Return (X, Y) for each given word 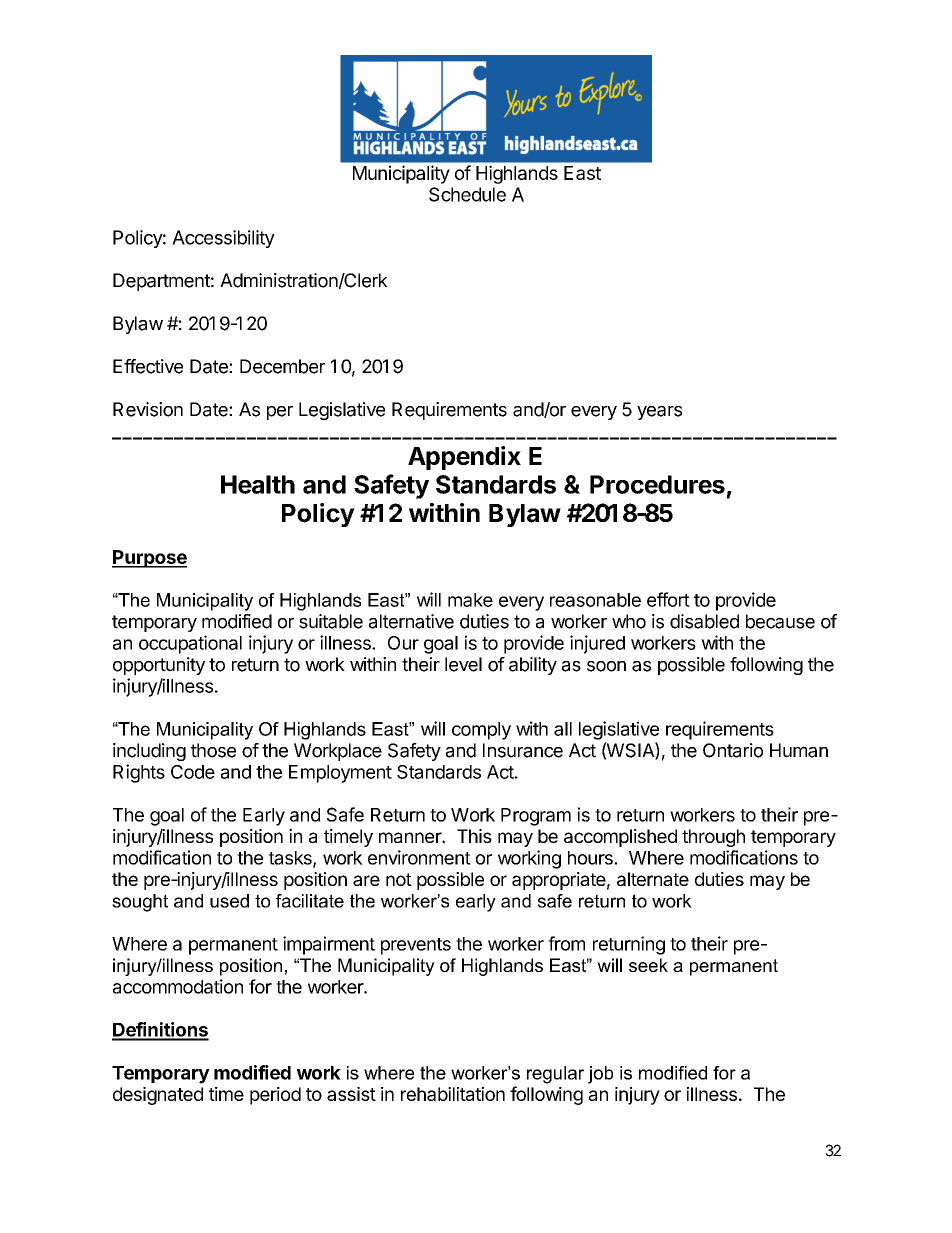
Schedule (467, 194)
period (275, 1096)
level (463, 664)
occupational (190, 644)
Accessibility (223, 239)
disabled (704, 621)
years (659, 413)
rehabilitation (453, 1094)
